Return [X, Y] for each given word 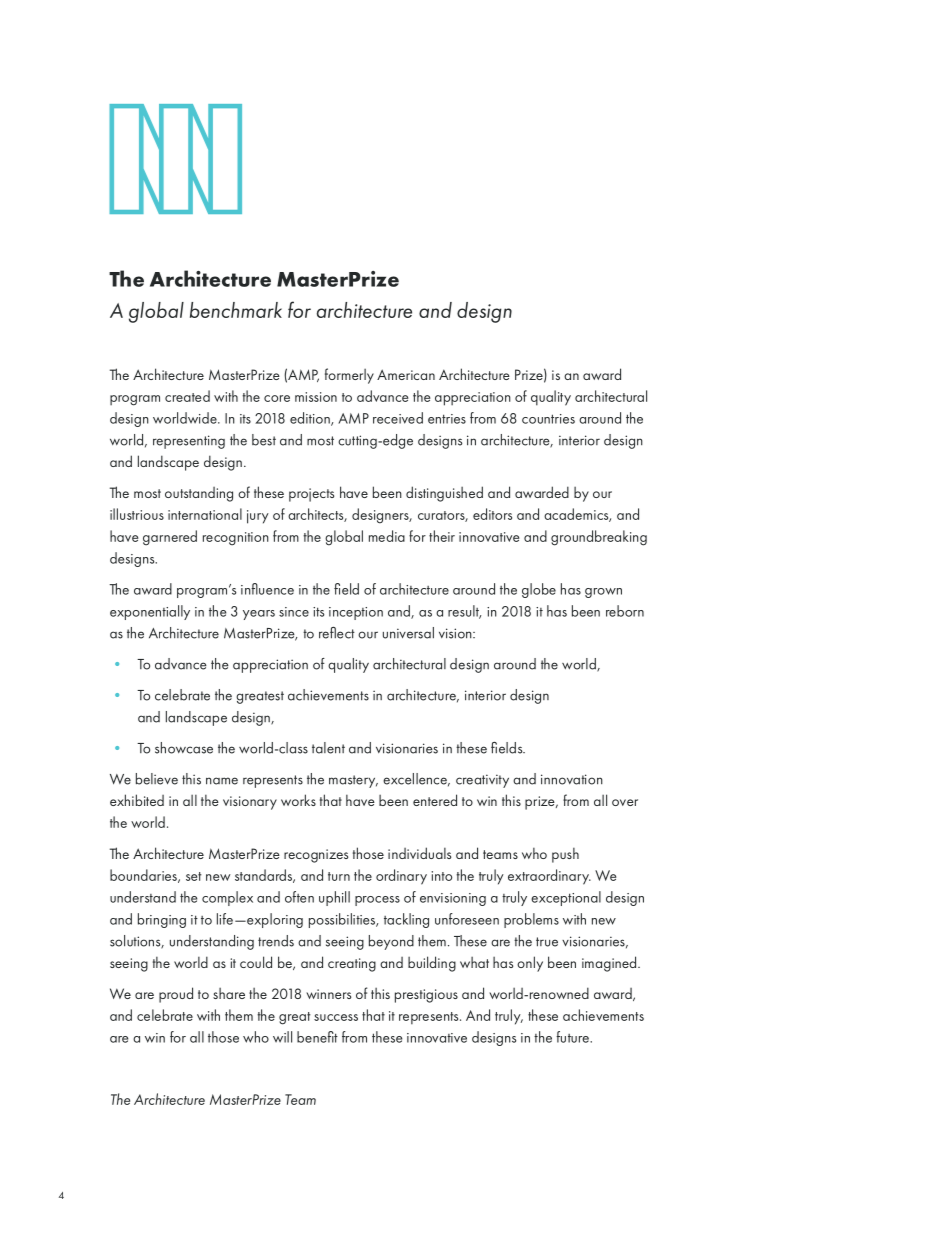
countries [548, 419]
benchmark [236, 310]
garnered [170, 538]
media [387, 536]
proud [176, 995]
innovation [572, 779]
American [406, 374]
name [222, 781]
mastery [353, 781]
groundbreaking [599, 538]
